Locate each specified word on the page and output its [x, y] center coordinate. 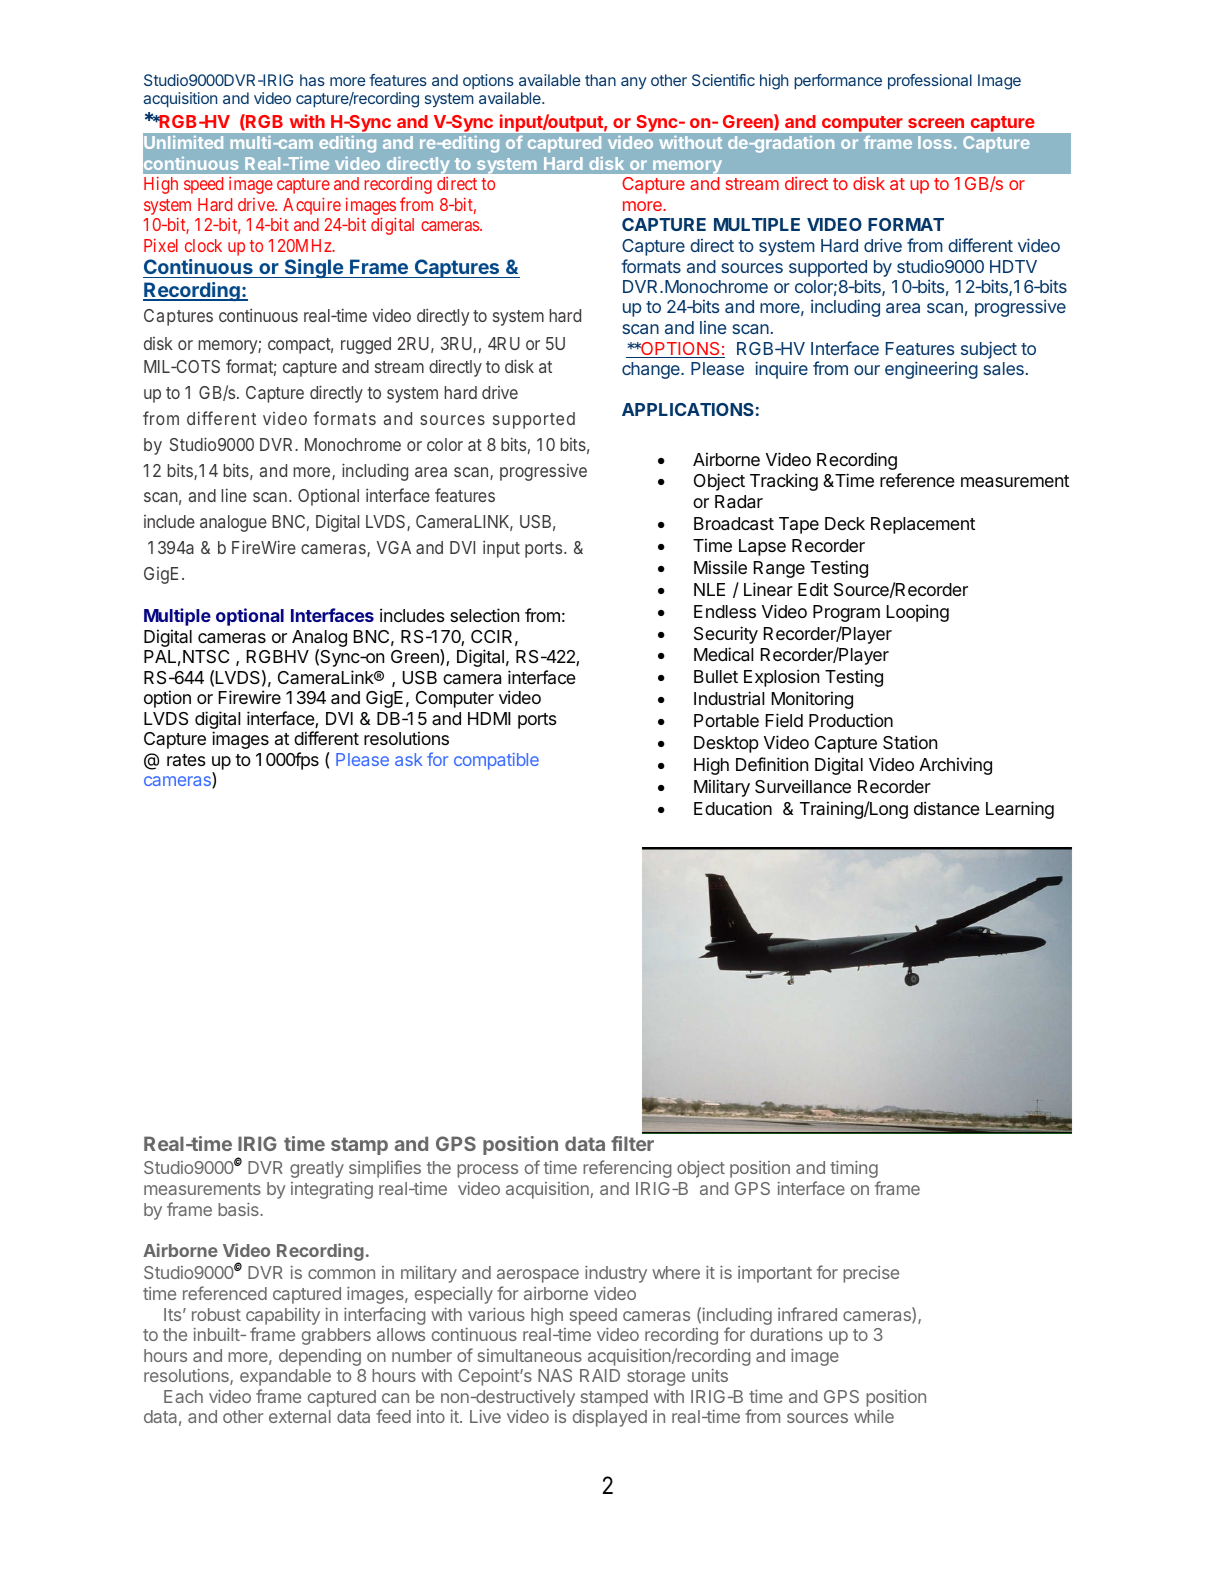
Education [733, 808]
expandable [285, 1377]
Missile [720, 567]
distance [947, 808]
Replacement [923, 525]
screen [936, 123]
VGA [394, 547]
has [312, 80]
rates [186, 760]
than [600, 80]
